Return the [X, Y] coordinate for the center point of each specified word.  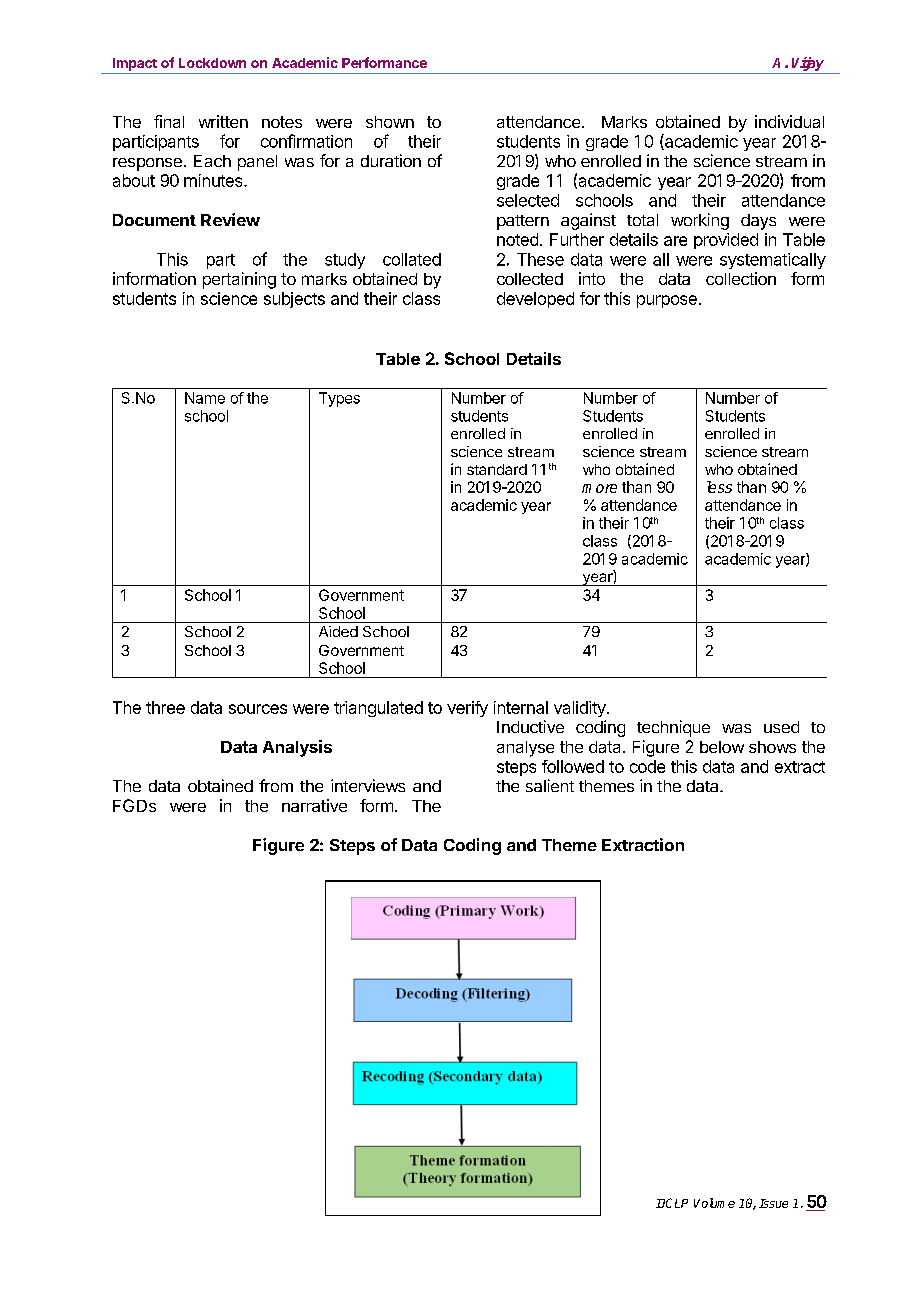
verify [467, 709]
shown [390, 122]
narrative [314, 805]
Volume [714, 1203]
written [223, 121]
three [165, 707]
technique [673, 728]
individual [789, 121]
